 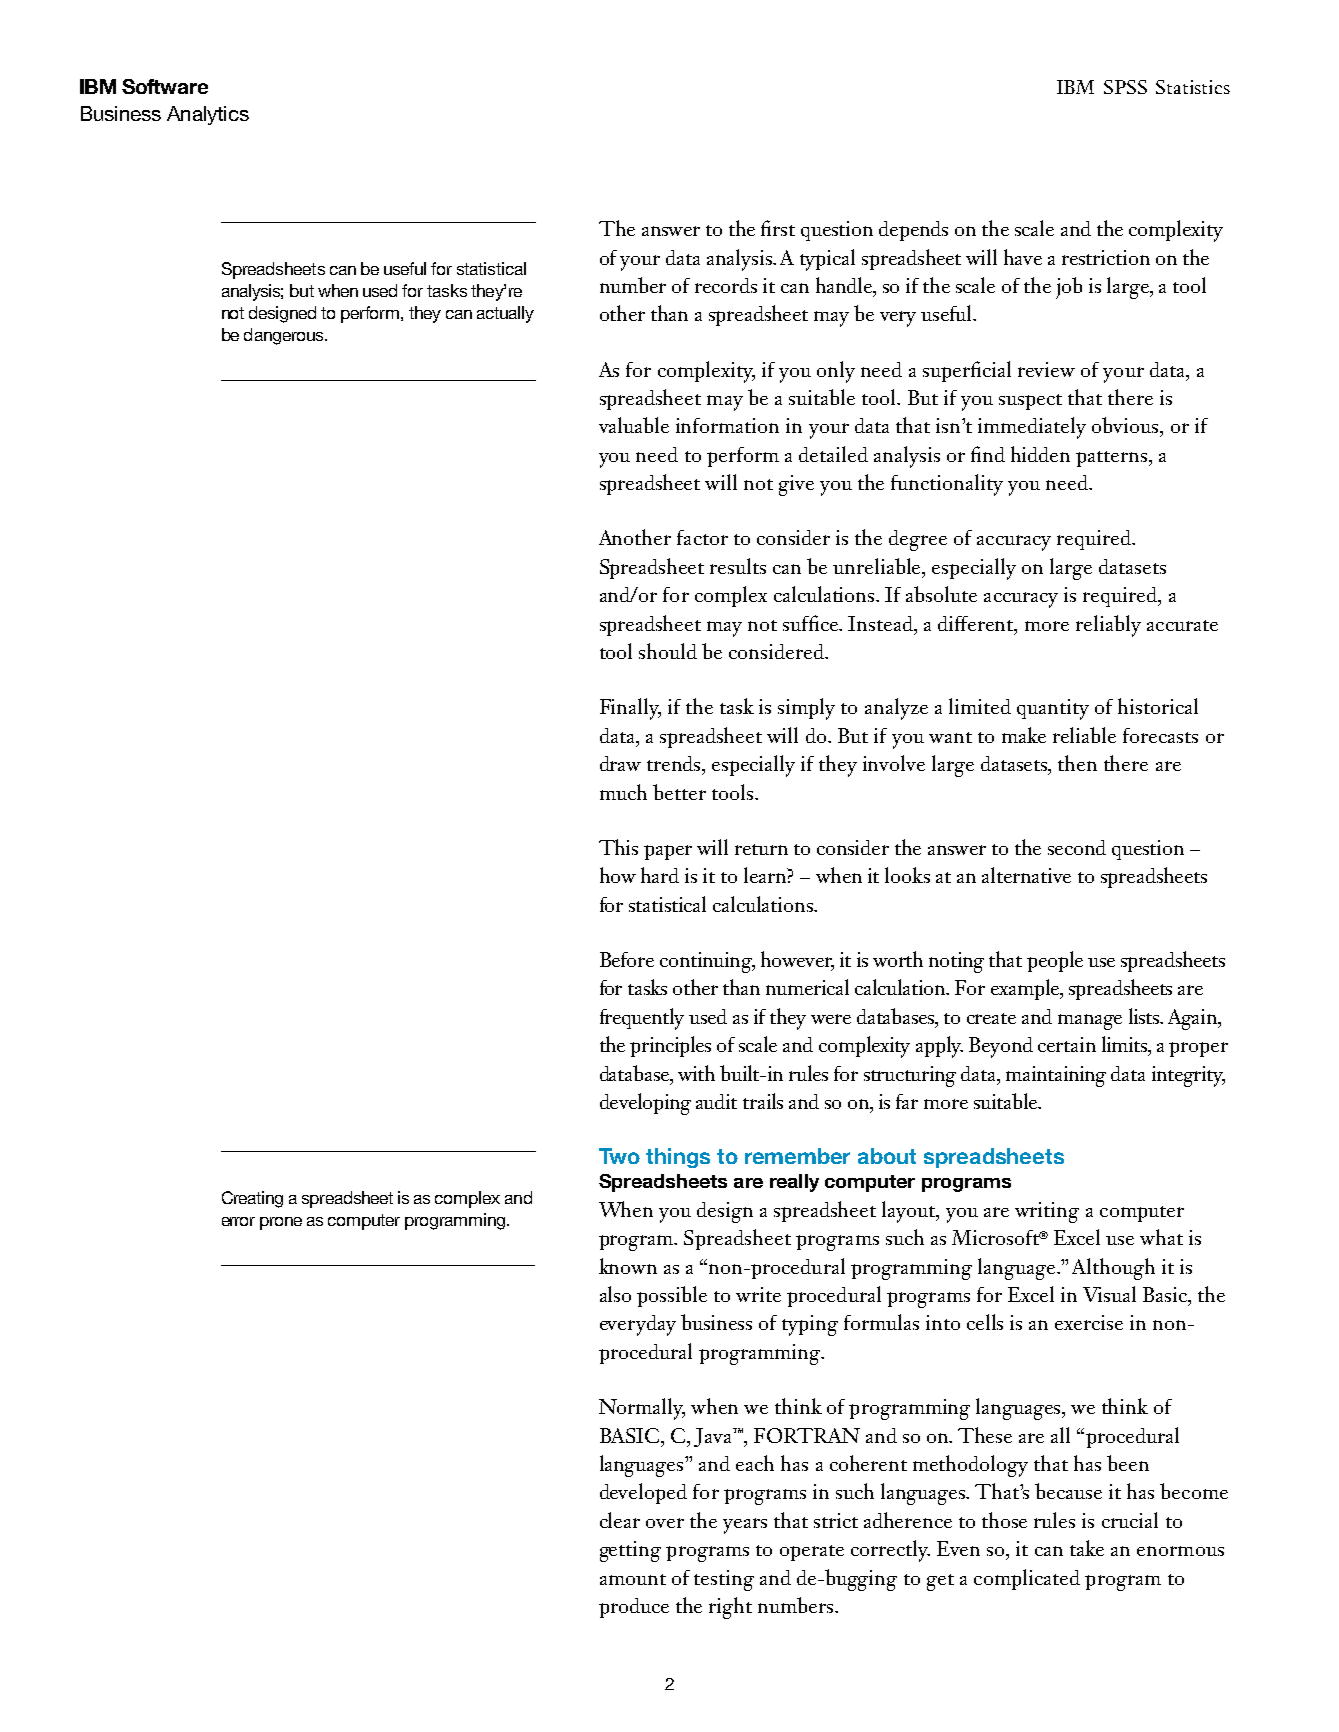 I want to click on This, so click(x=618, y=847).
